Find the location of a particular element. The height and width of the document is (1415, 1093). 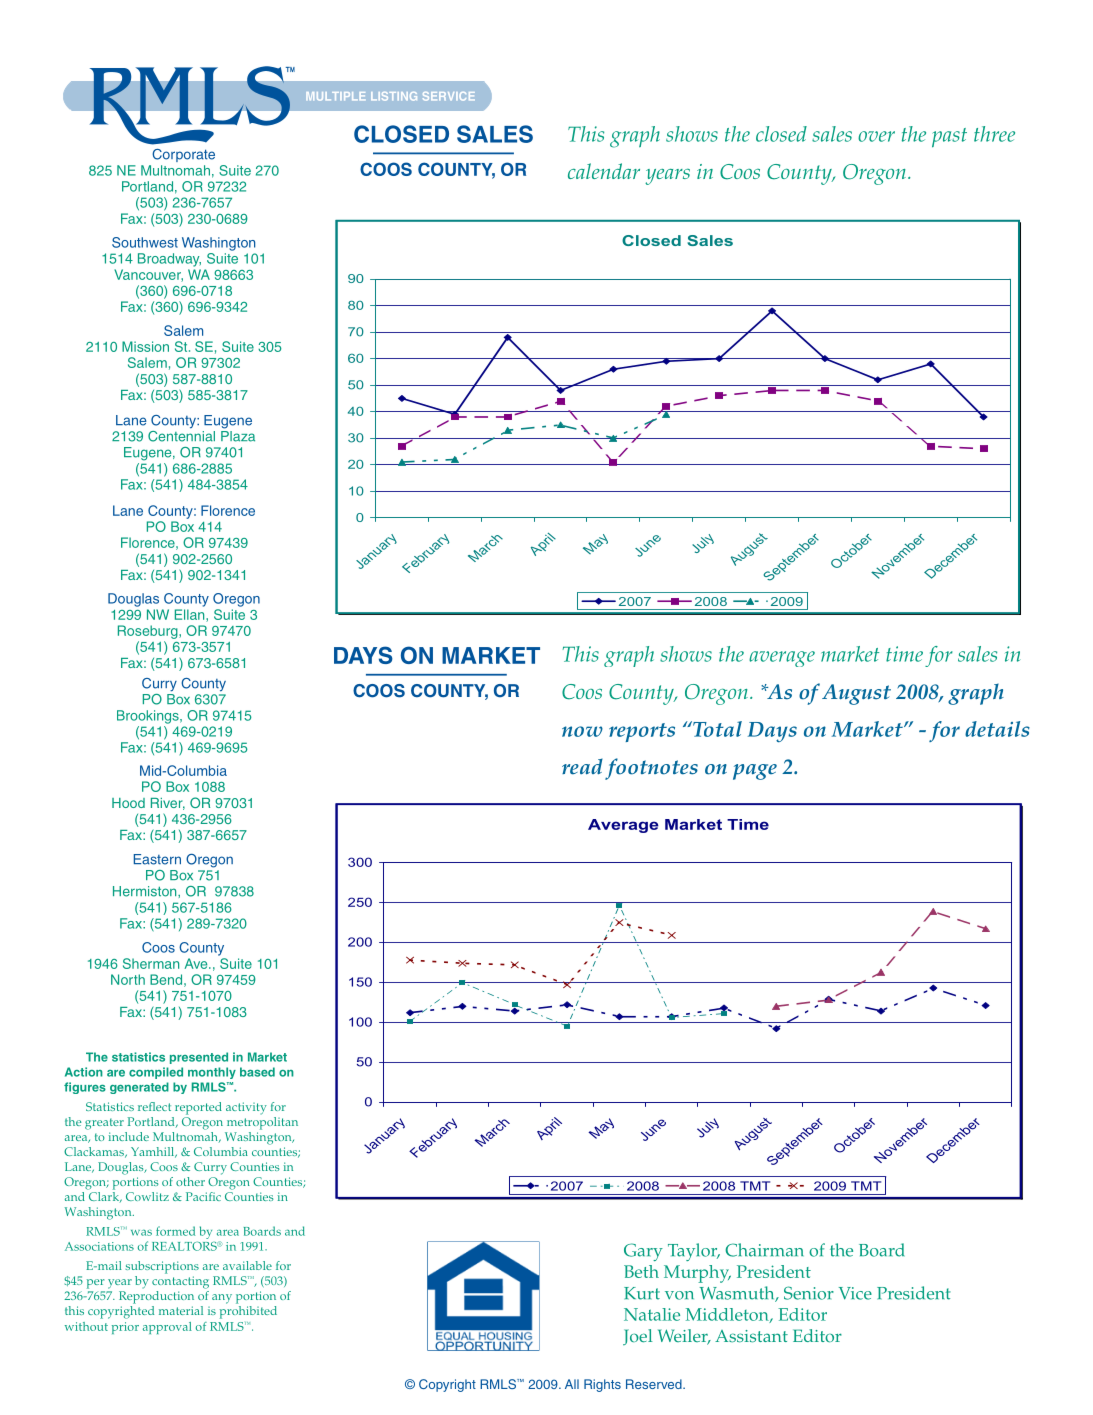

presented is located at coordinates (199, 1058).
